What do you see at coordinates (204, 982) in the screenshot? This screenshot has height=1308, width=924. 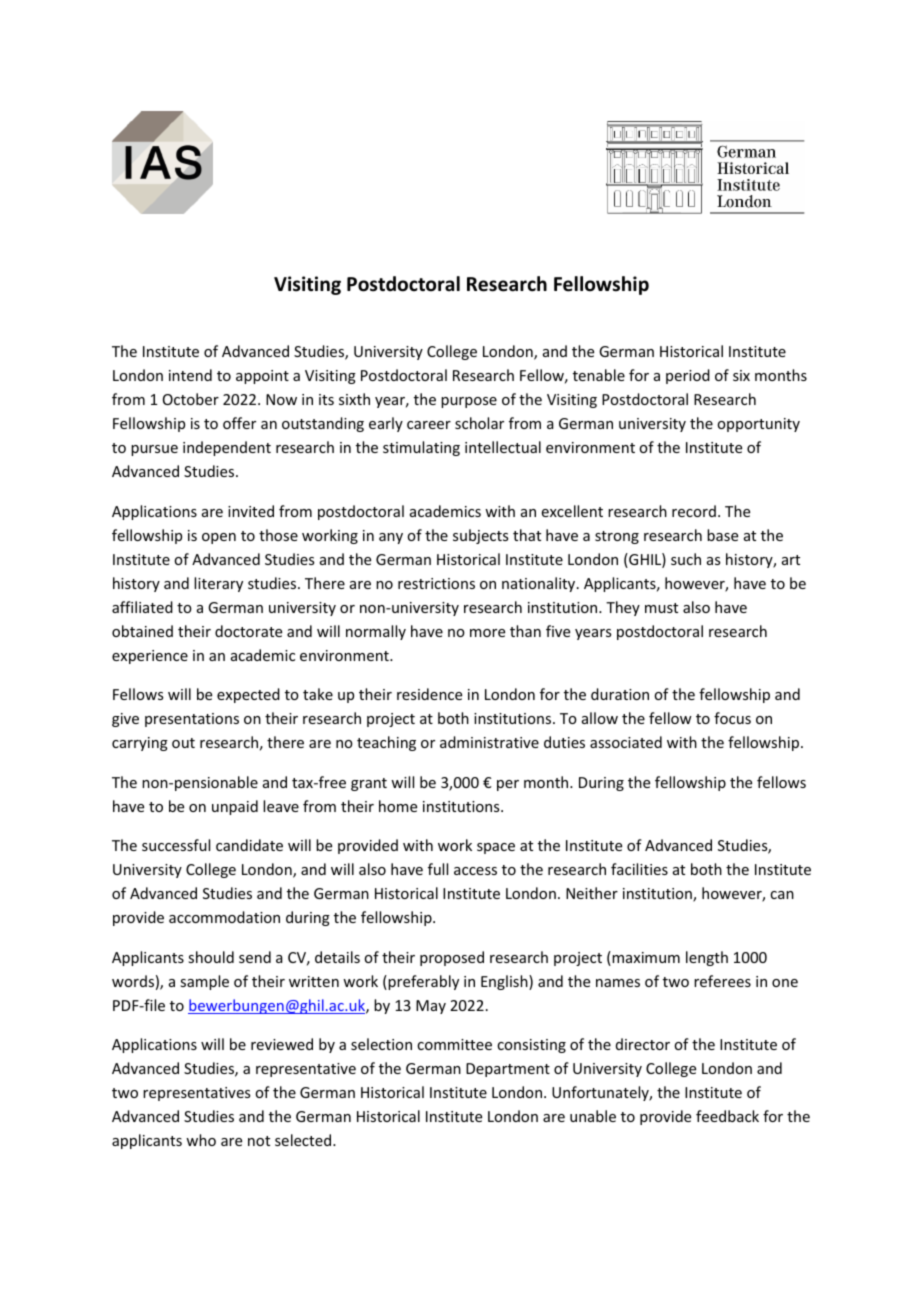 I see `sample` at bounding box center [204, 982].
